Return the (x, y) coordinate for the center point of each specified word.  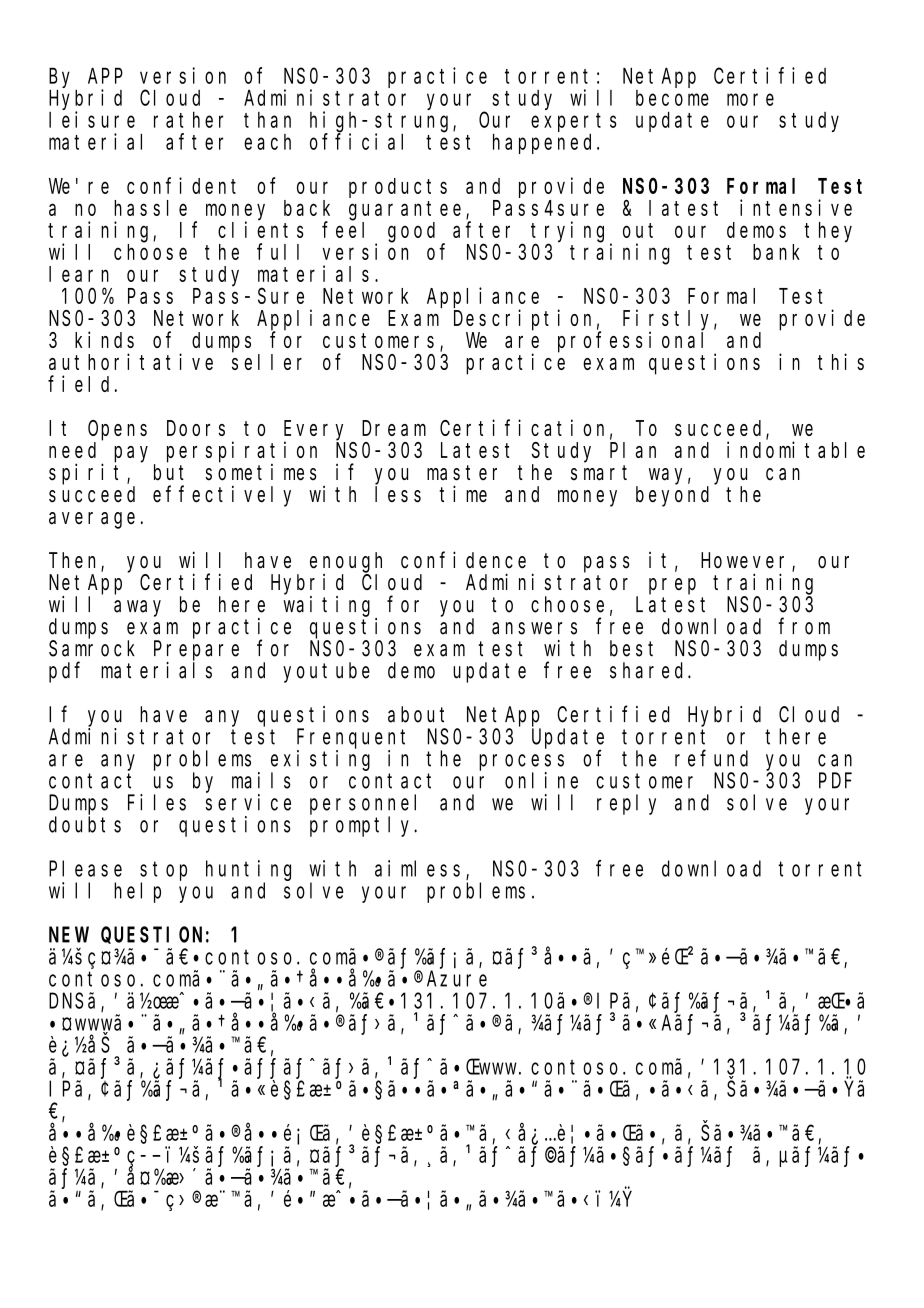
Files (157, 802)
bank (776, 252)
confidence (463, 560)
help (137, 892)
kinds (104, 339)
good (411, 232)
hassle (150, 208)
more (750, 99)
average (92, 520)
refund (711, 758)
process (521, 762)
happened (545, 144)
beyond (672, 496)
